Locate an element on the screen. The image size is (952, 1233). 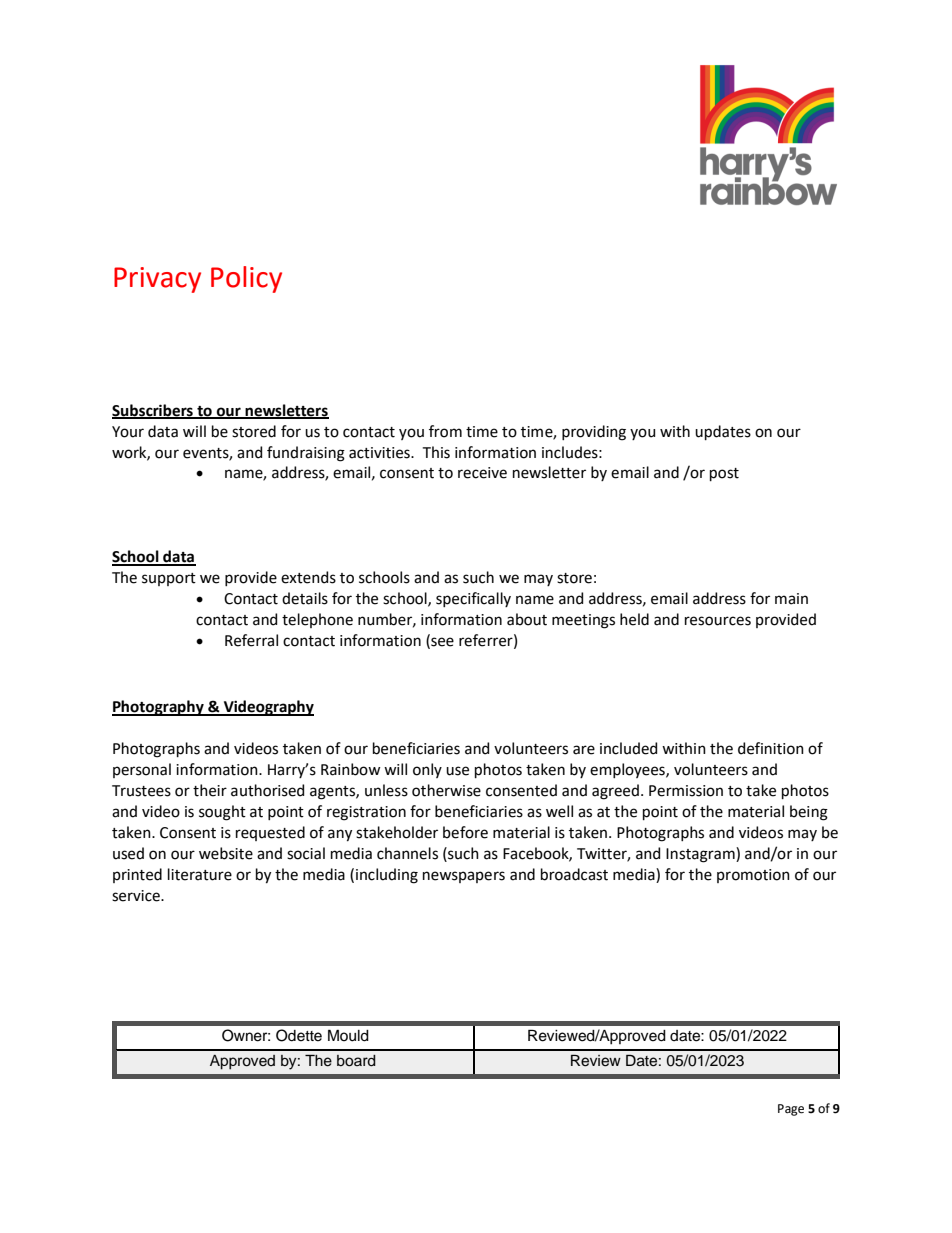
only is located at coordinates (427, 770).
